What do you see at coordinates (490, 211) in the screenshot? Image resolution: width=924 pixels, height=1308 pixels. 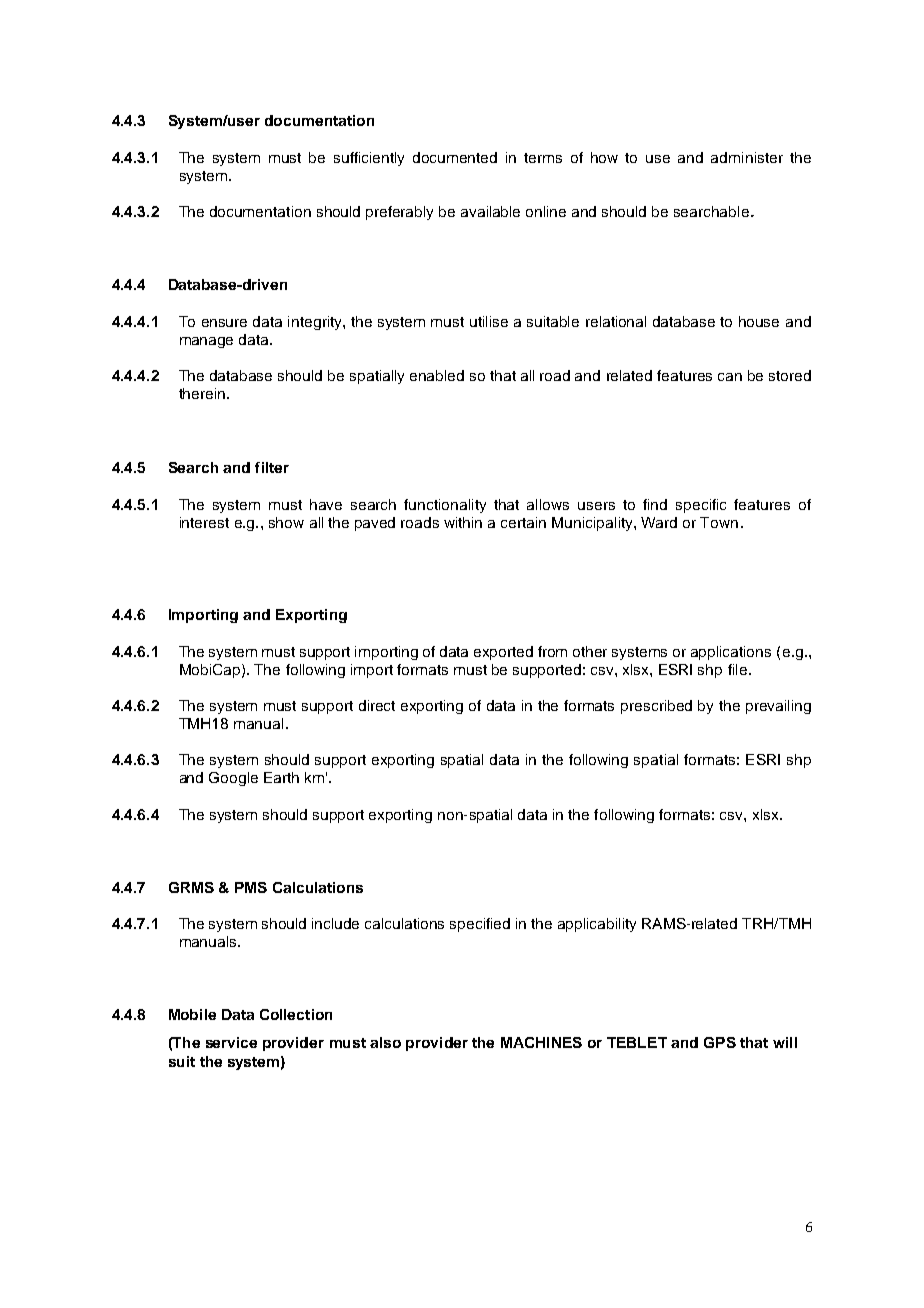 I see `available` at bounding box center [490, 211].
